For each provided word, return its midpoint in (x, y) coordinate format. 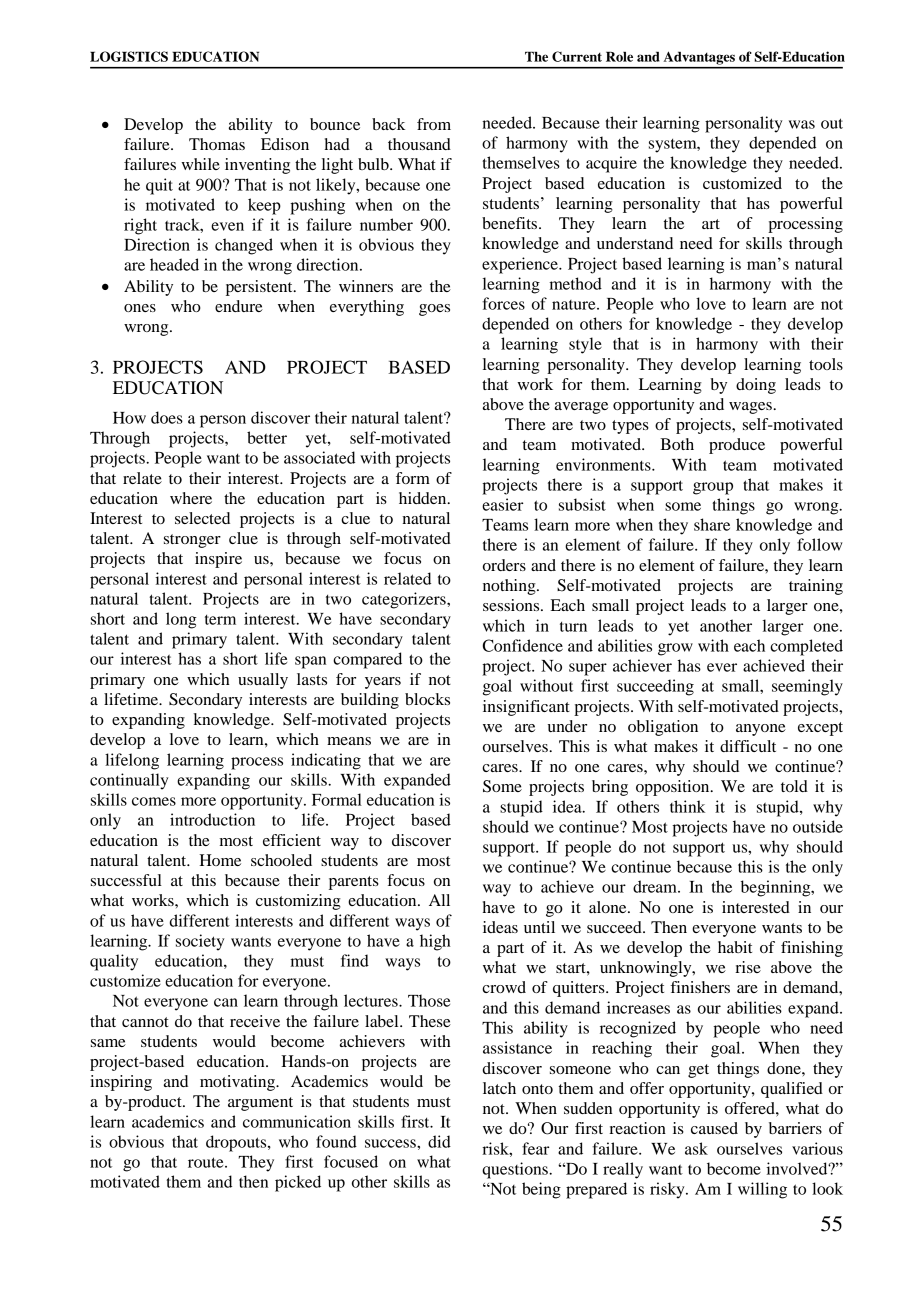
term (220, 620)
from (434, 124)
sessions (512, 605)
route (207, 1162)
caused (714, 1128)
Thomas (217, 144)
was (802, 124)
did (439, 1141)
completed (806, 647)
